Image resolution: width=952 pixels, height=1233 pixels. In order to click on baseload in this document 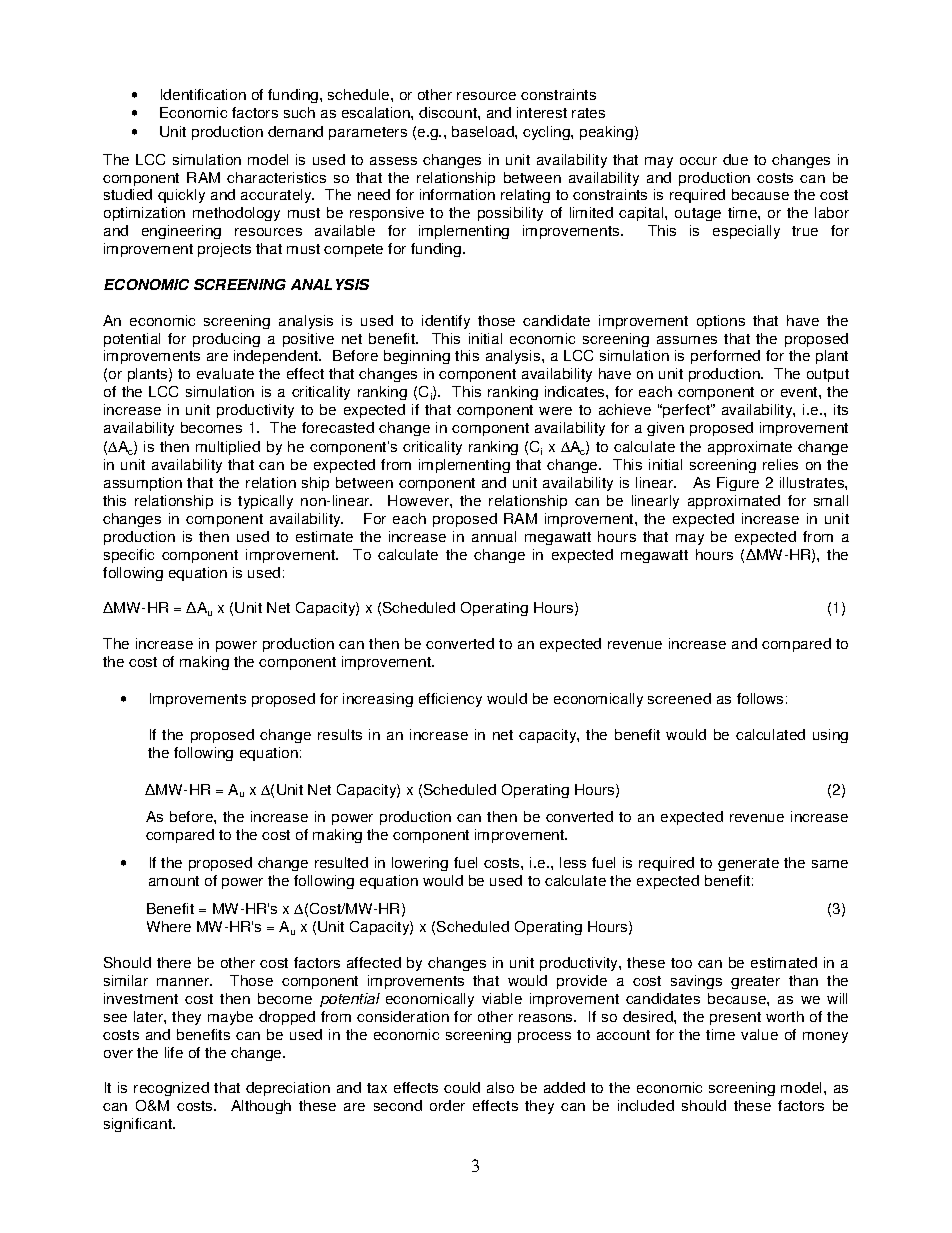, I will do `click(484, 131)`.
